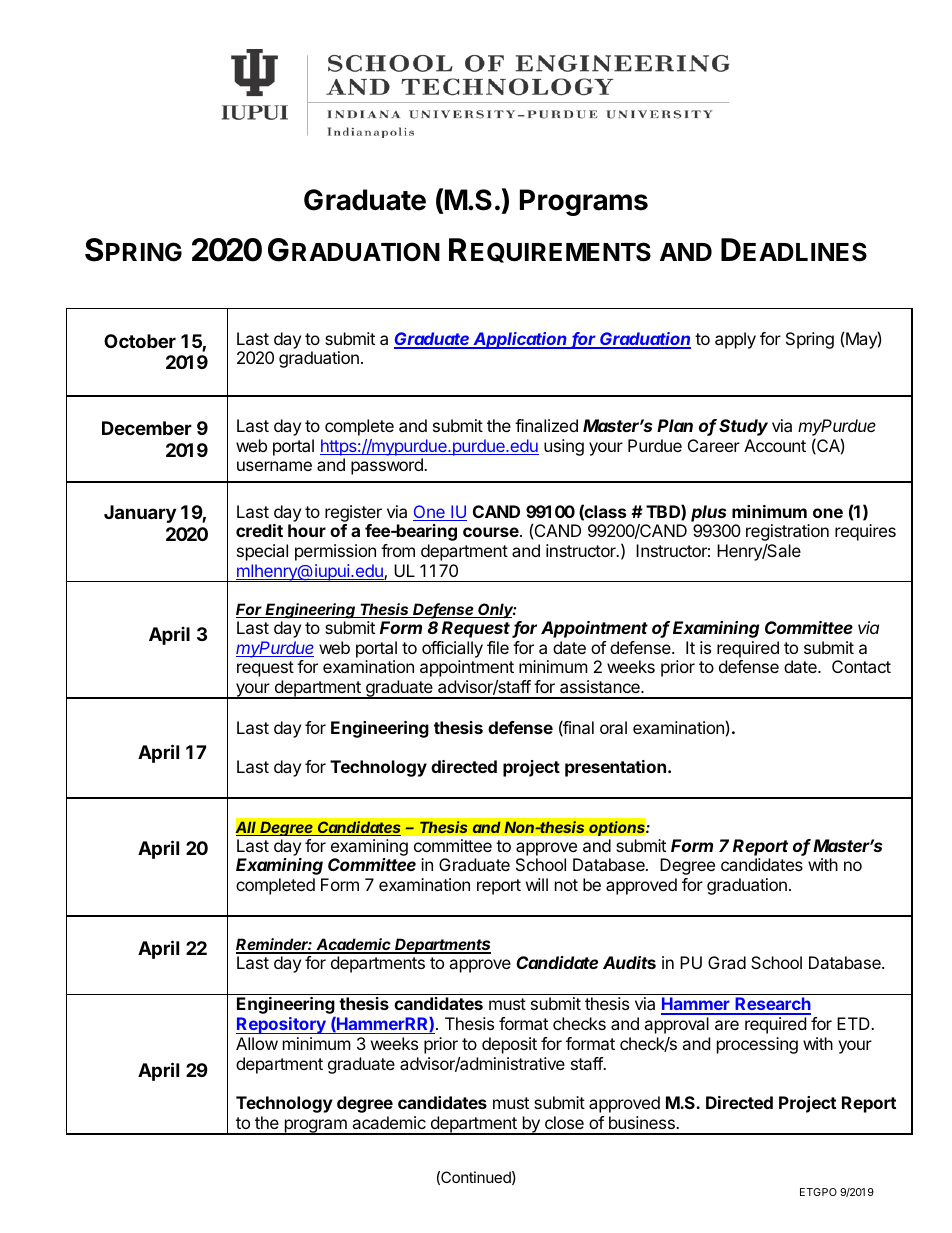  Describe the element at coordinates (757, 1045) in the screenshot. I see `processing` at that location.
